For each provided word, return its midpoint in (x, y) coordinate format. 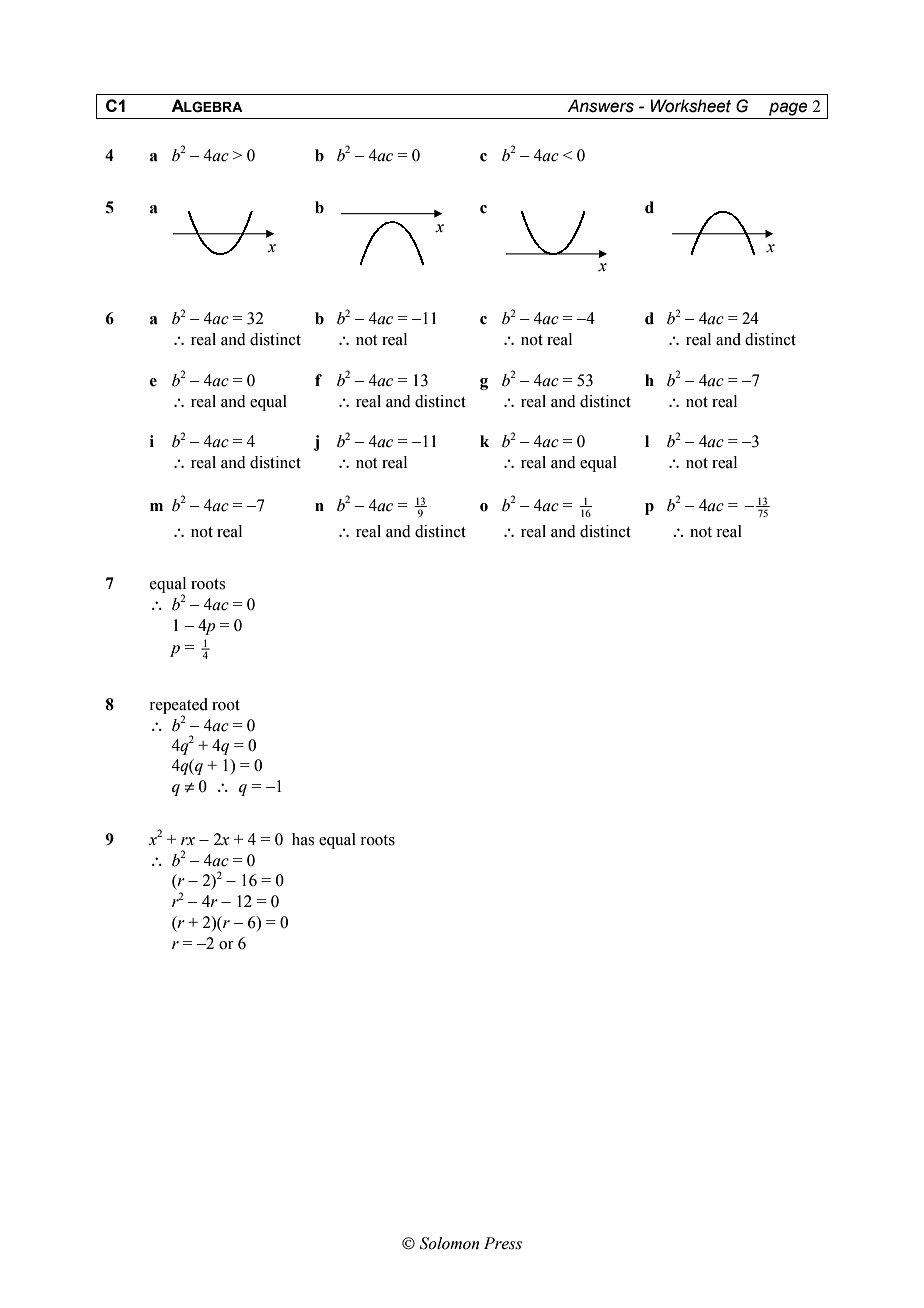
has (303, 839)
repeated (178, 707)
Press (503, 1243)
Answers (600, 106)
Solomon (449, 1243)
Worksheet (690, 106)
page (788, 109)
